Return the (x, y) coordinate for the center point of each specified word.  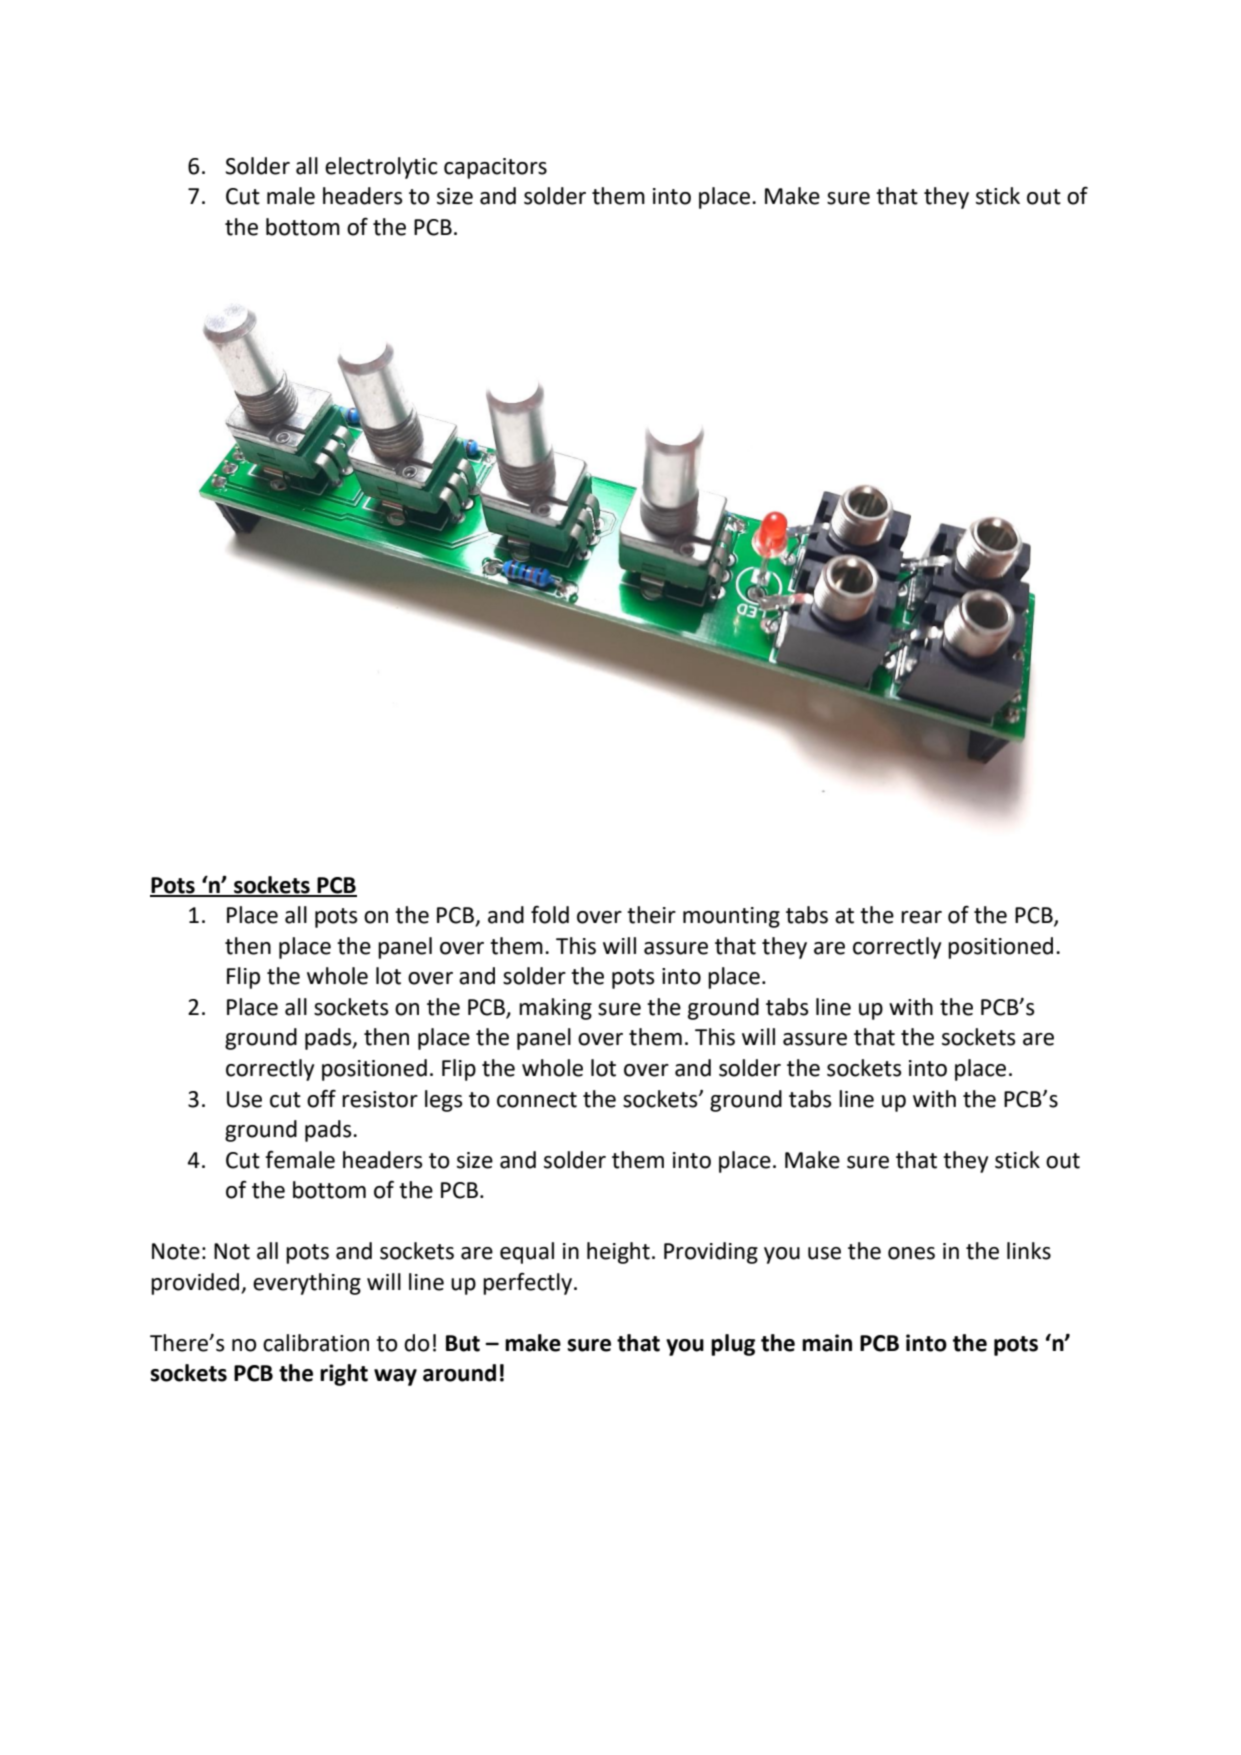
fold (550, 915)
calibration (316, 1343)
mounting (731, 917)
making (555, 1009)
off (321, 1098)
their (651, 915)
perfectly (529, 1284)
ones (911, 1253)
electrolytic (381, 168)
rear (921, 917)
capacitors (495, 168)
